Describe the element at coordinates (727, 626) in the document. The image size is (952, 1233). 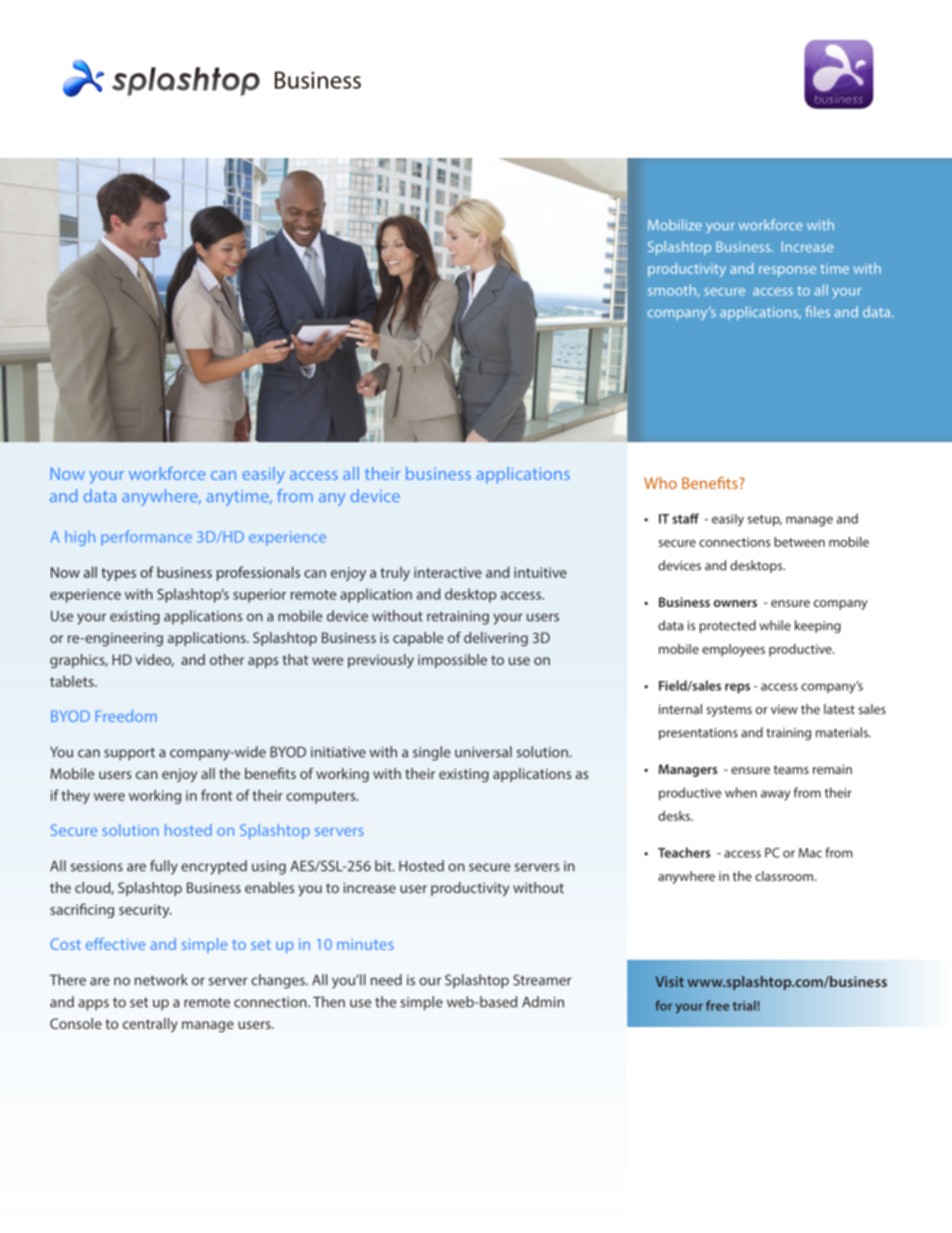
I see `protected` at that location.
